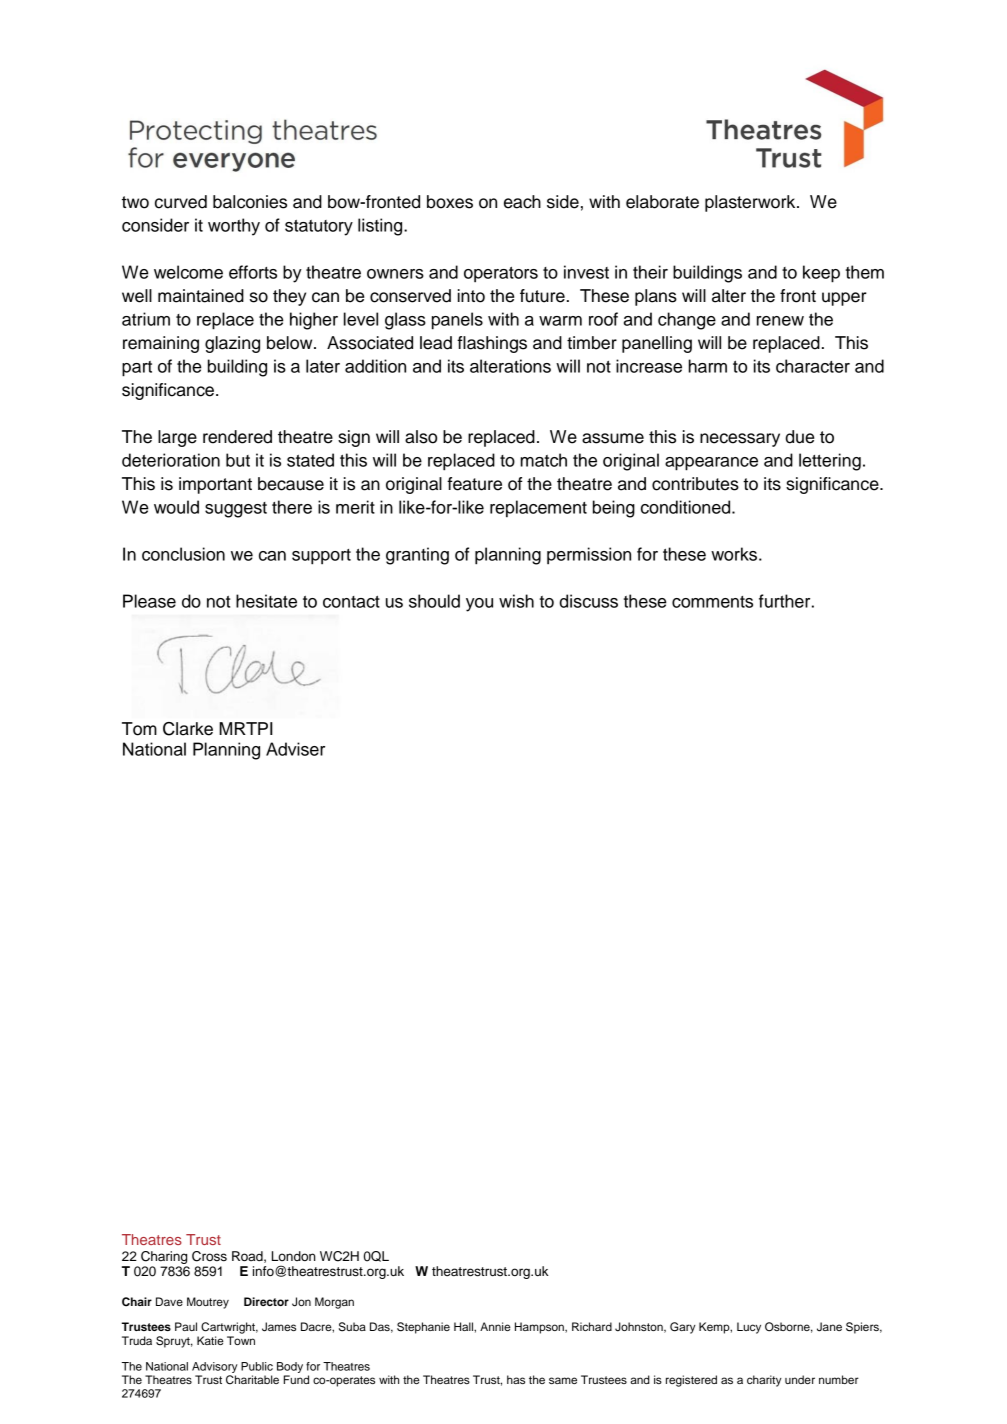  Describe the element at coordinates (210, 1340) in the page. I see `Katie` at that location.
